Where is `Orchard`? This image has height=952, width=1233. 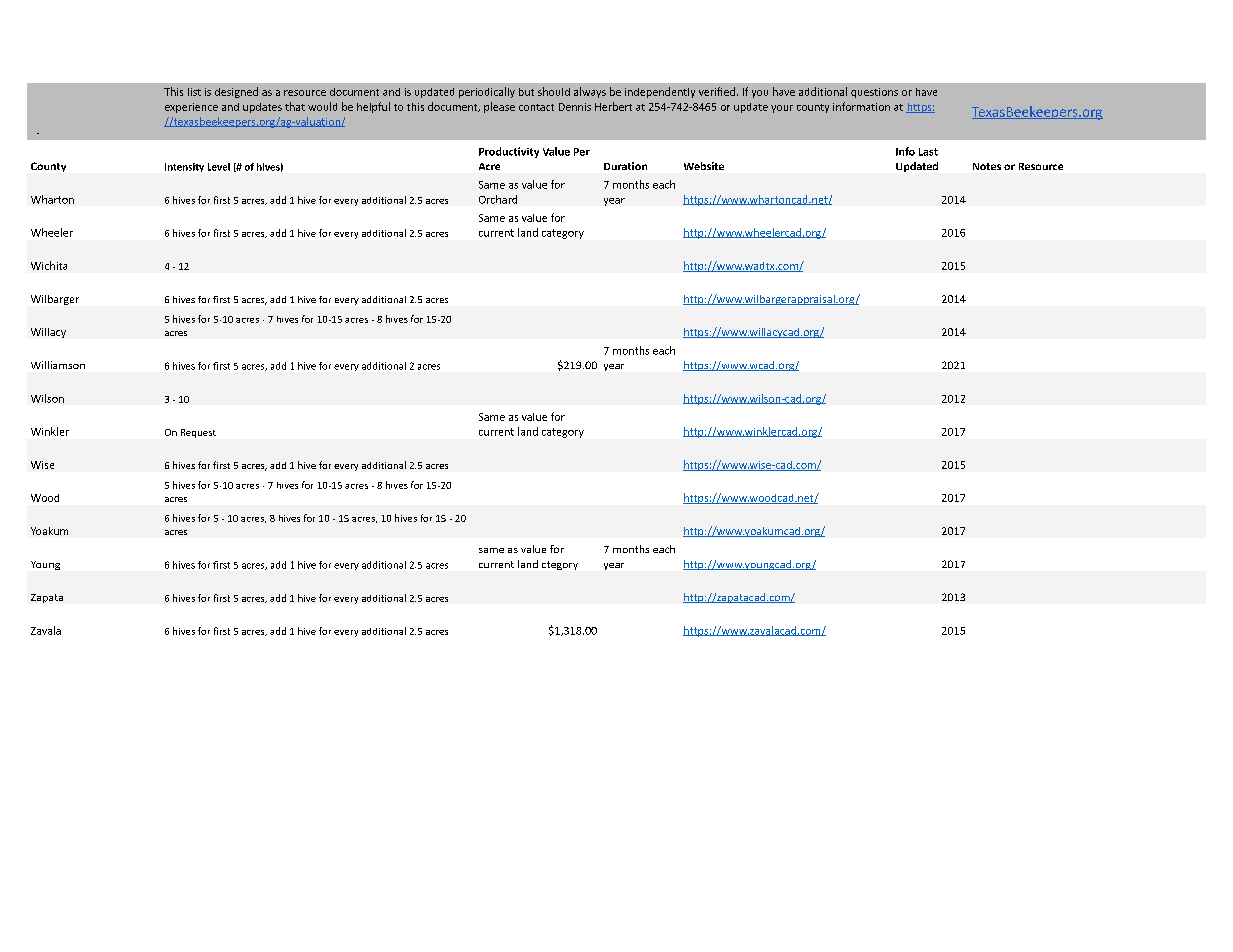
Orchard is located at coordinates (498, 199).
